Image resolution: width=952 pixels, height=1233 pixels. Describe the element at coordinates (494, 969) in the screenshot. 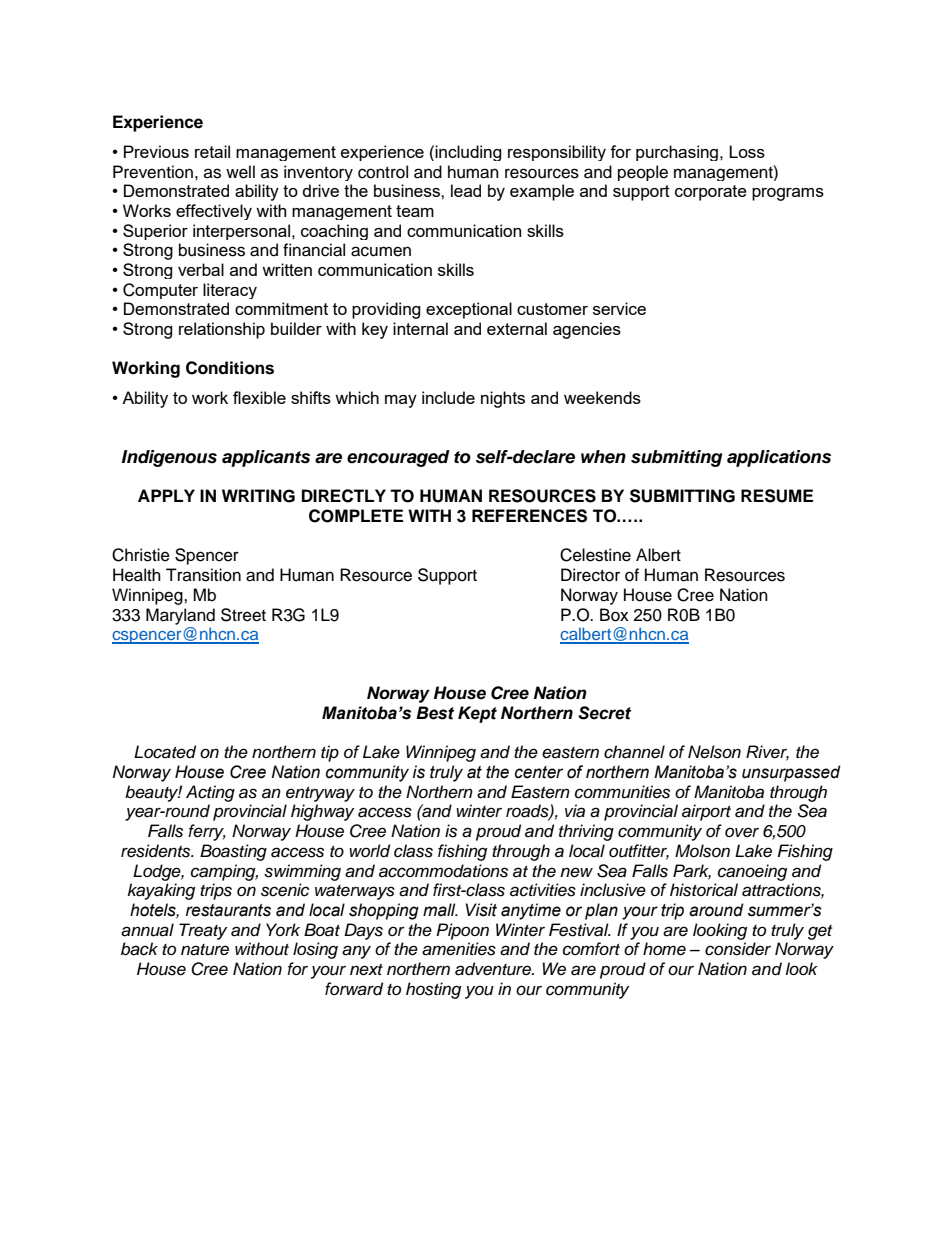

I see `adventure` at that location.
